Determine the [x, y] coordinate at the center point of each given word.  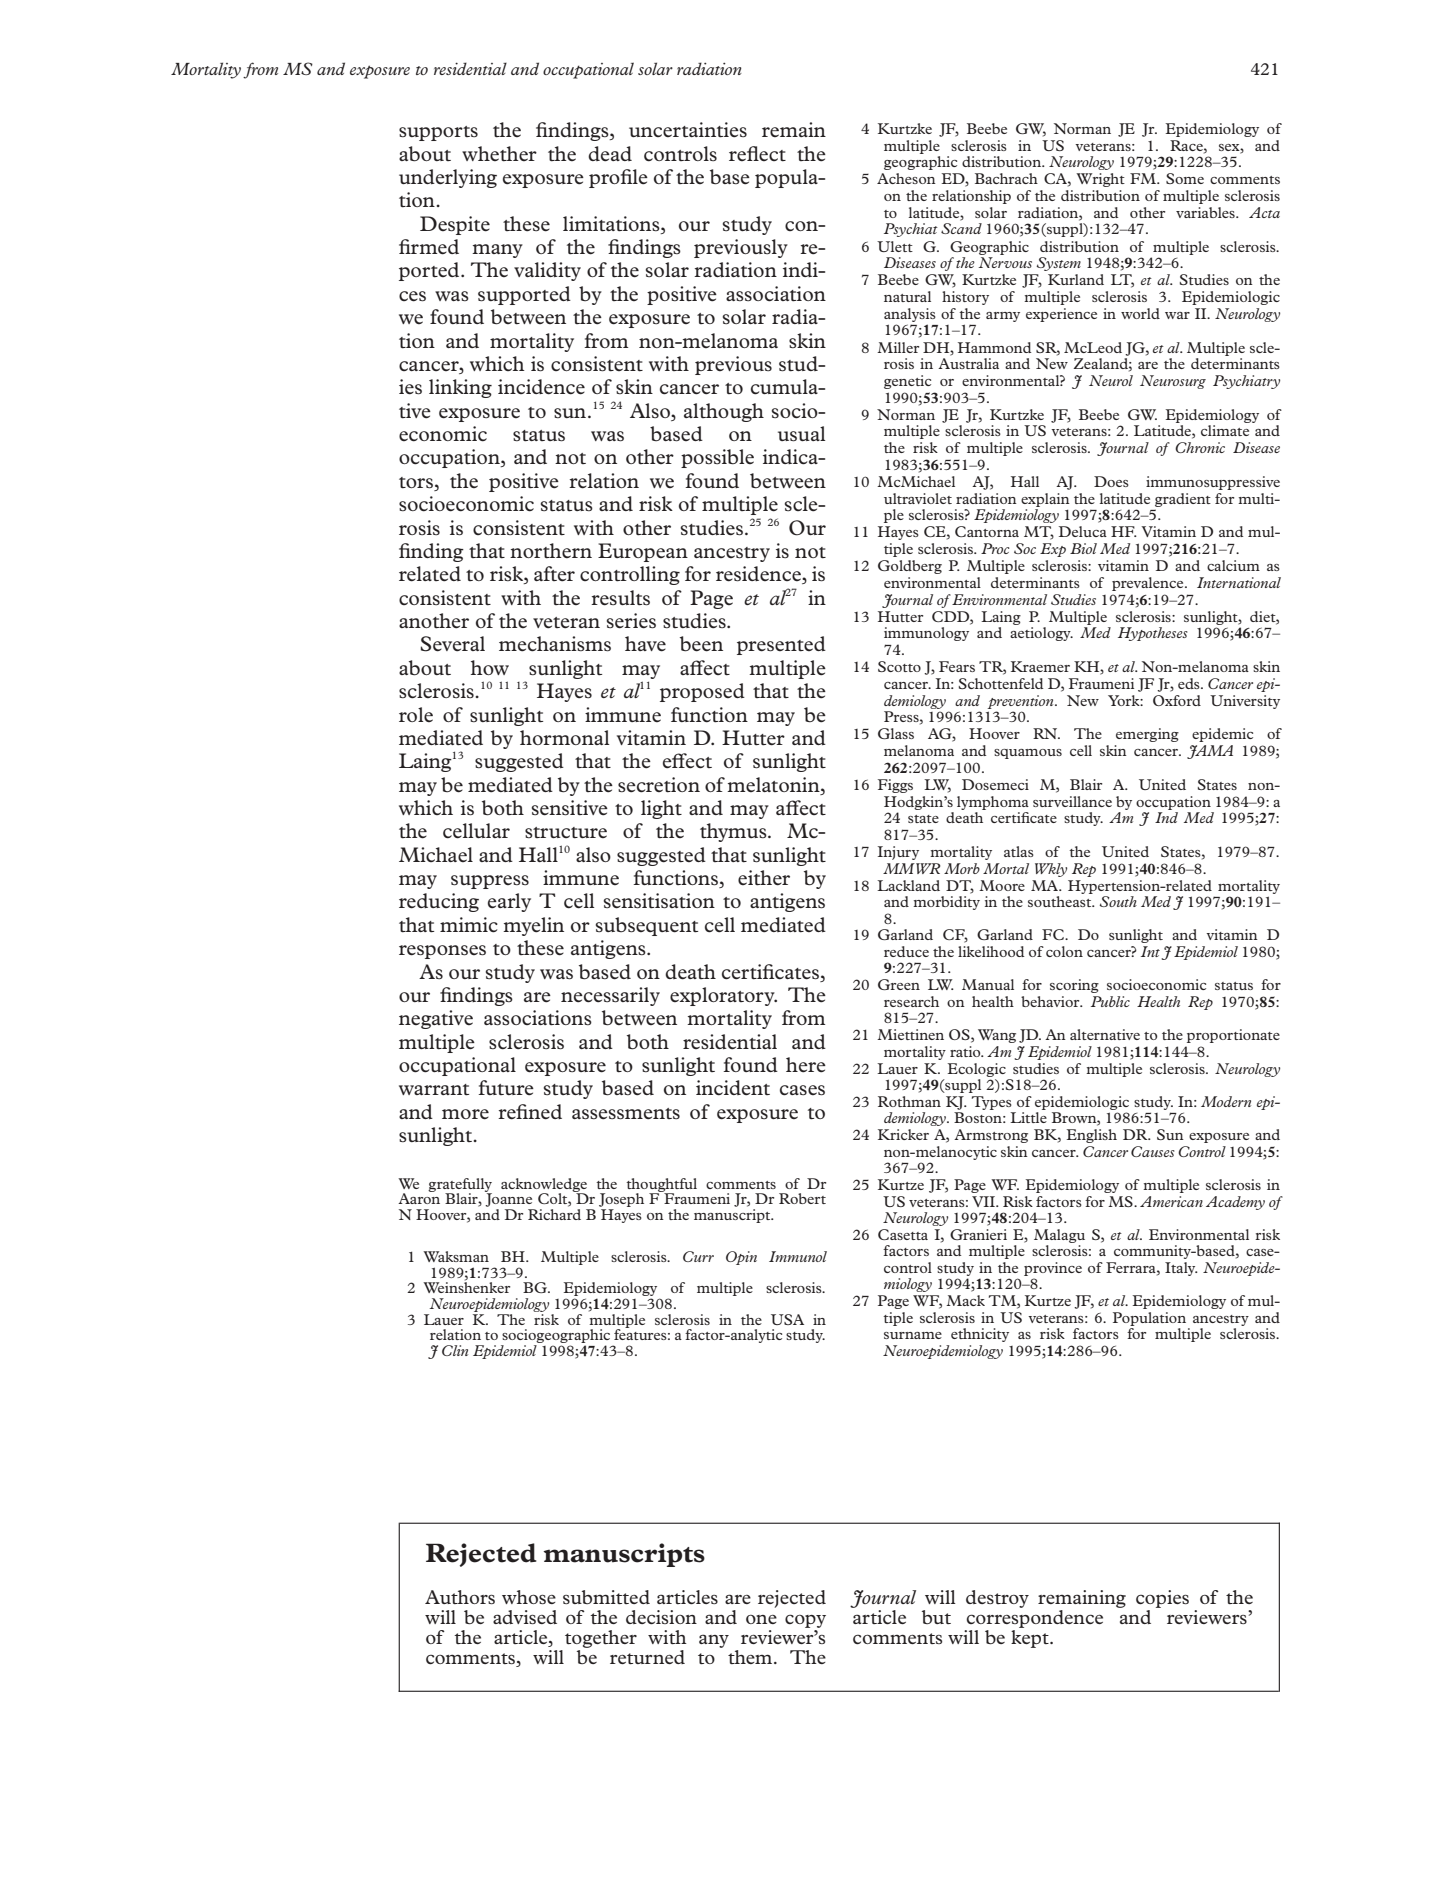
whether [499, 154]
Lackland [908, 885]
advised [525, 1617]
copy [805, 1621]
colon [1064, 951]
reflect [757, 154]
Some [1185, 178]
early [509, 902]
